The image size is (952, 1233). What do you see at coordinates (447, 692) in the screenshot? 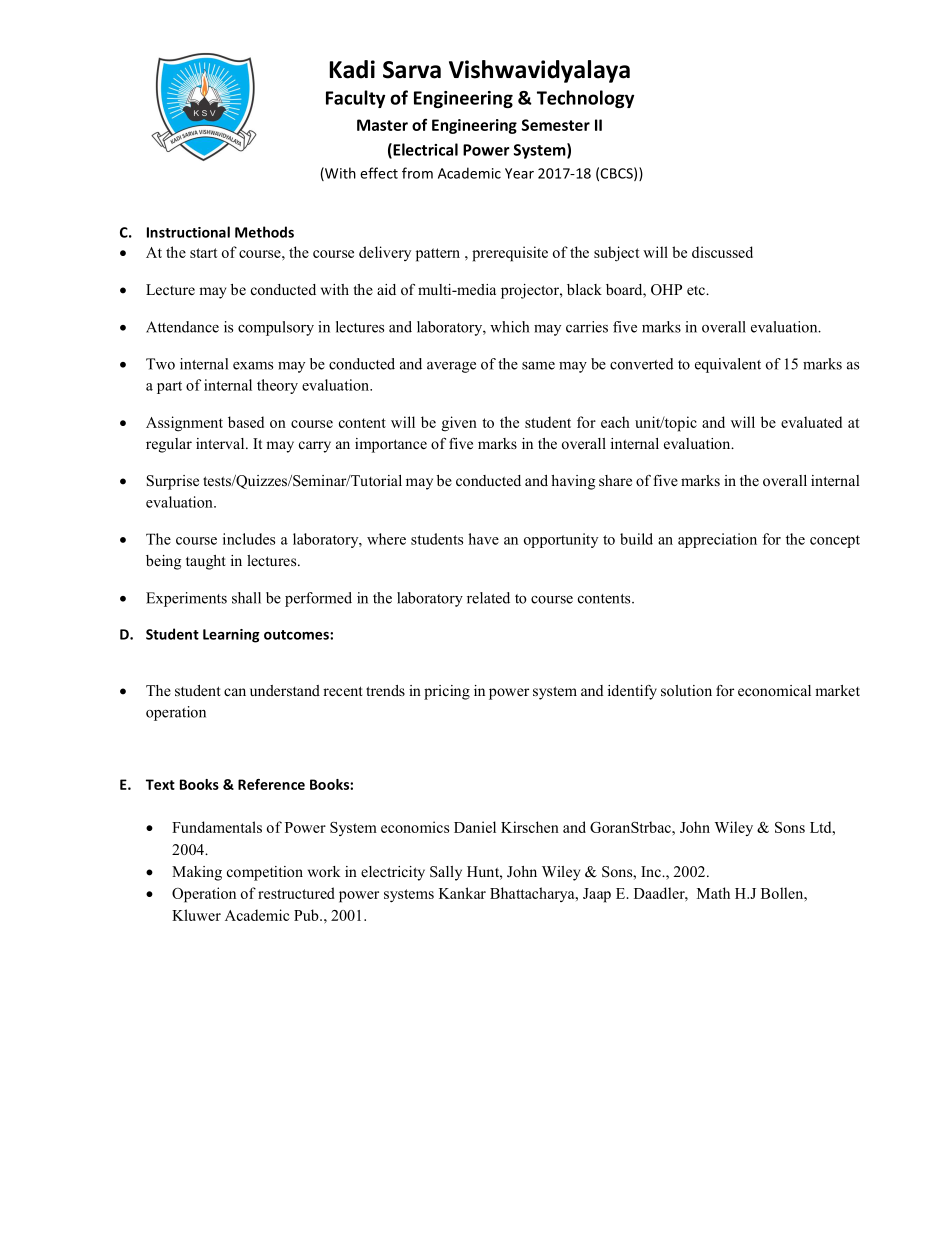
I see `pricing` at bounding box center [447, 692].
